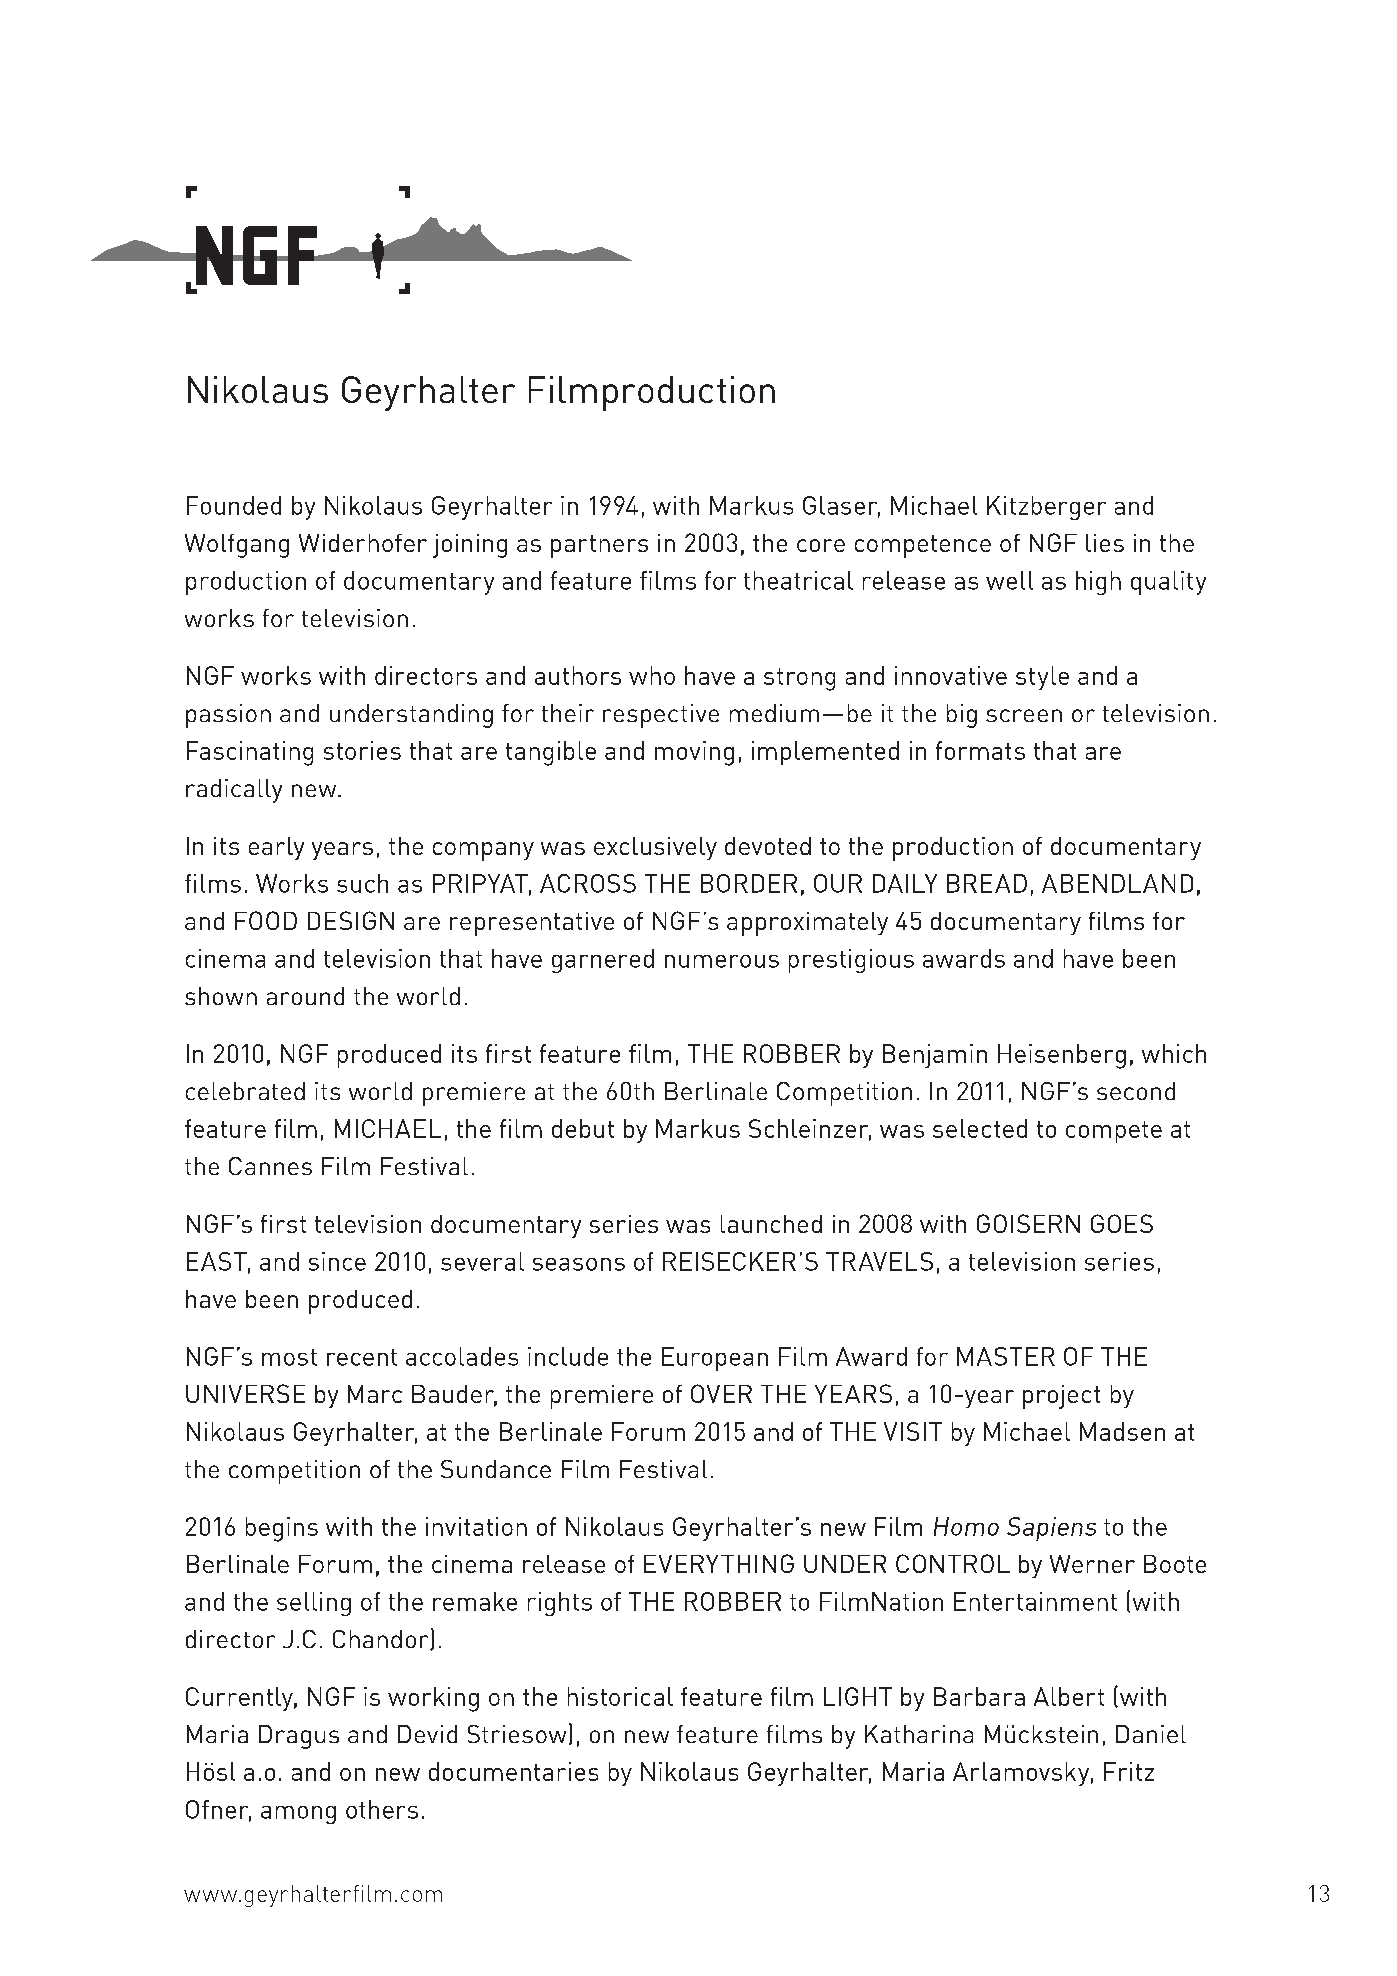  What do you see at coordinates (771, 1224) in the screenshot?
I see `launched` at bounding box center [771, 1224].
